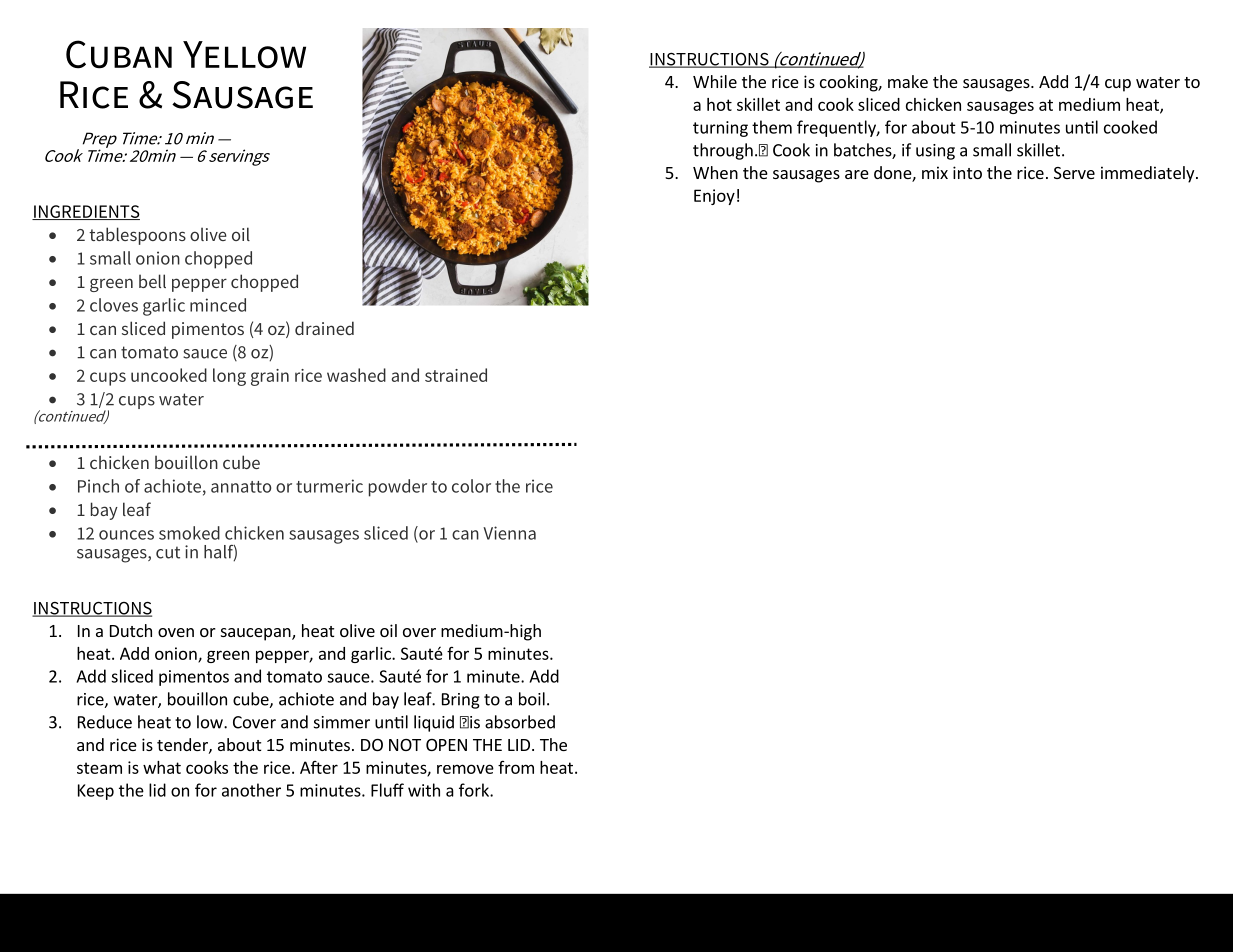 The width and height of the document is (1233, 952). I want to click on color, so click(471, 486).
